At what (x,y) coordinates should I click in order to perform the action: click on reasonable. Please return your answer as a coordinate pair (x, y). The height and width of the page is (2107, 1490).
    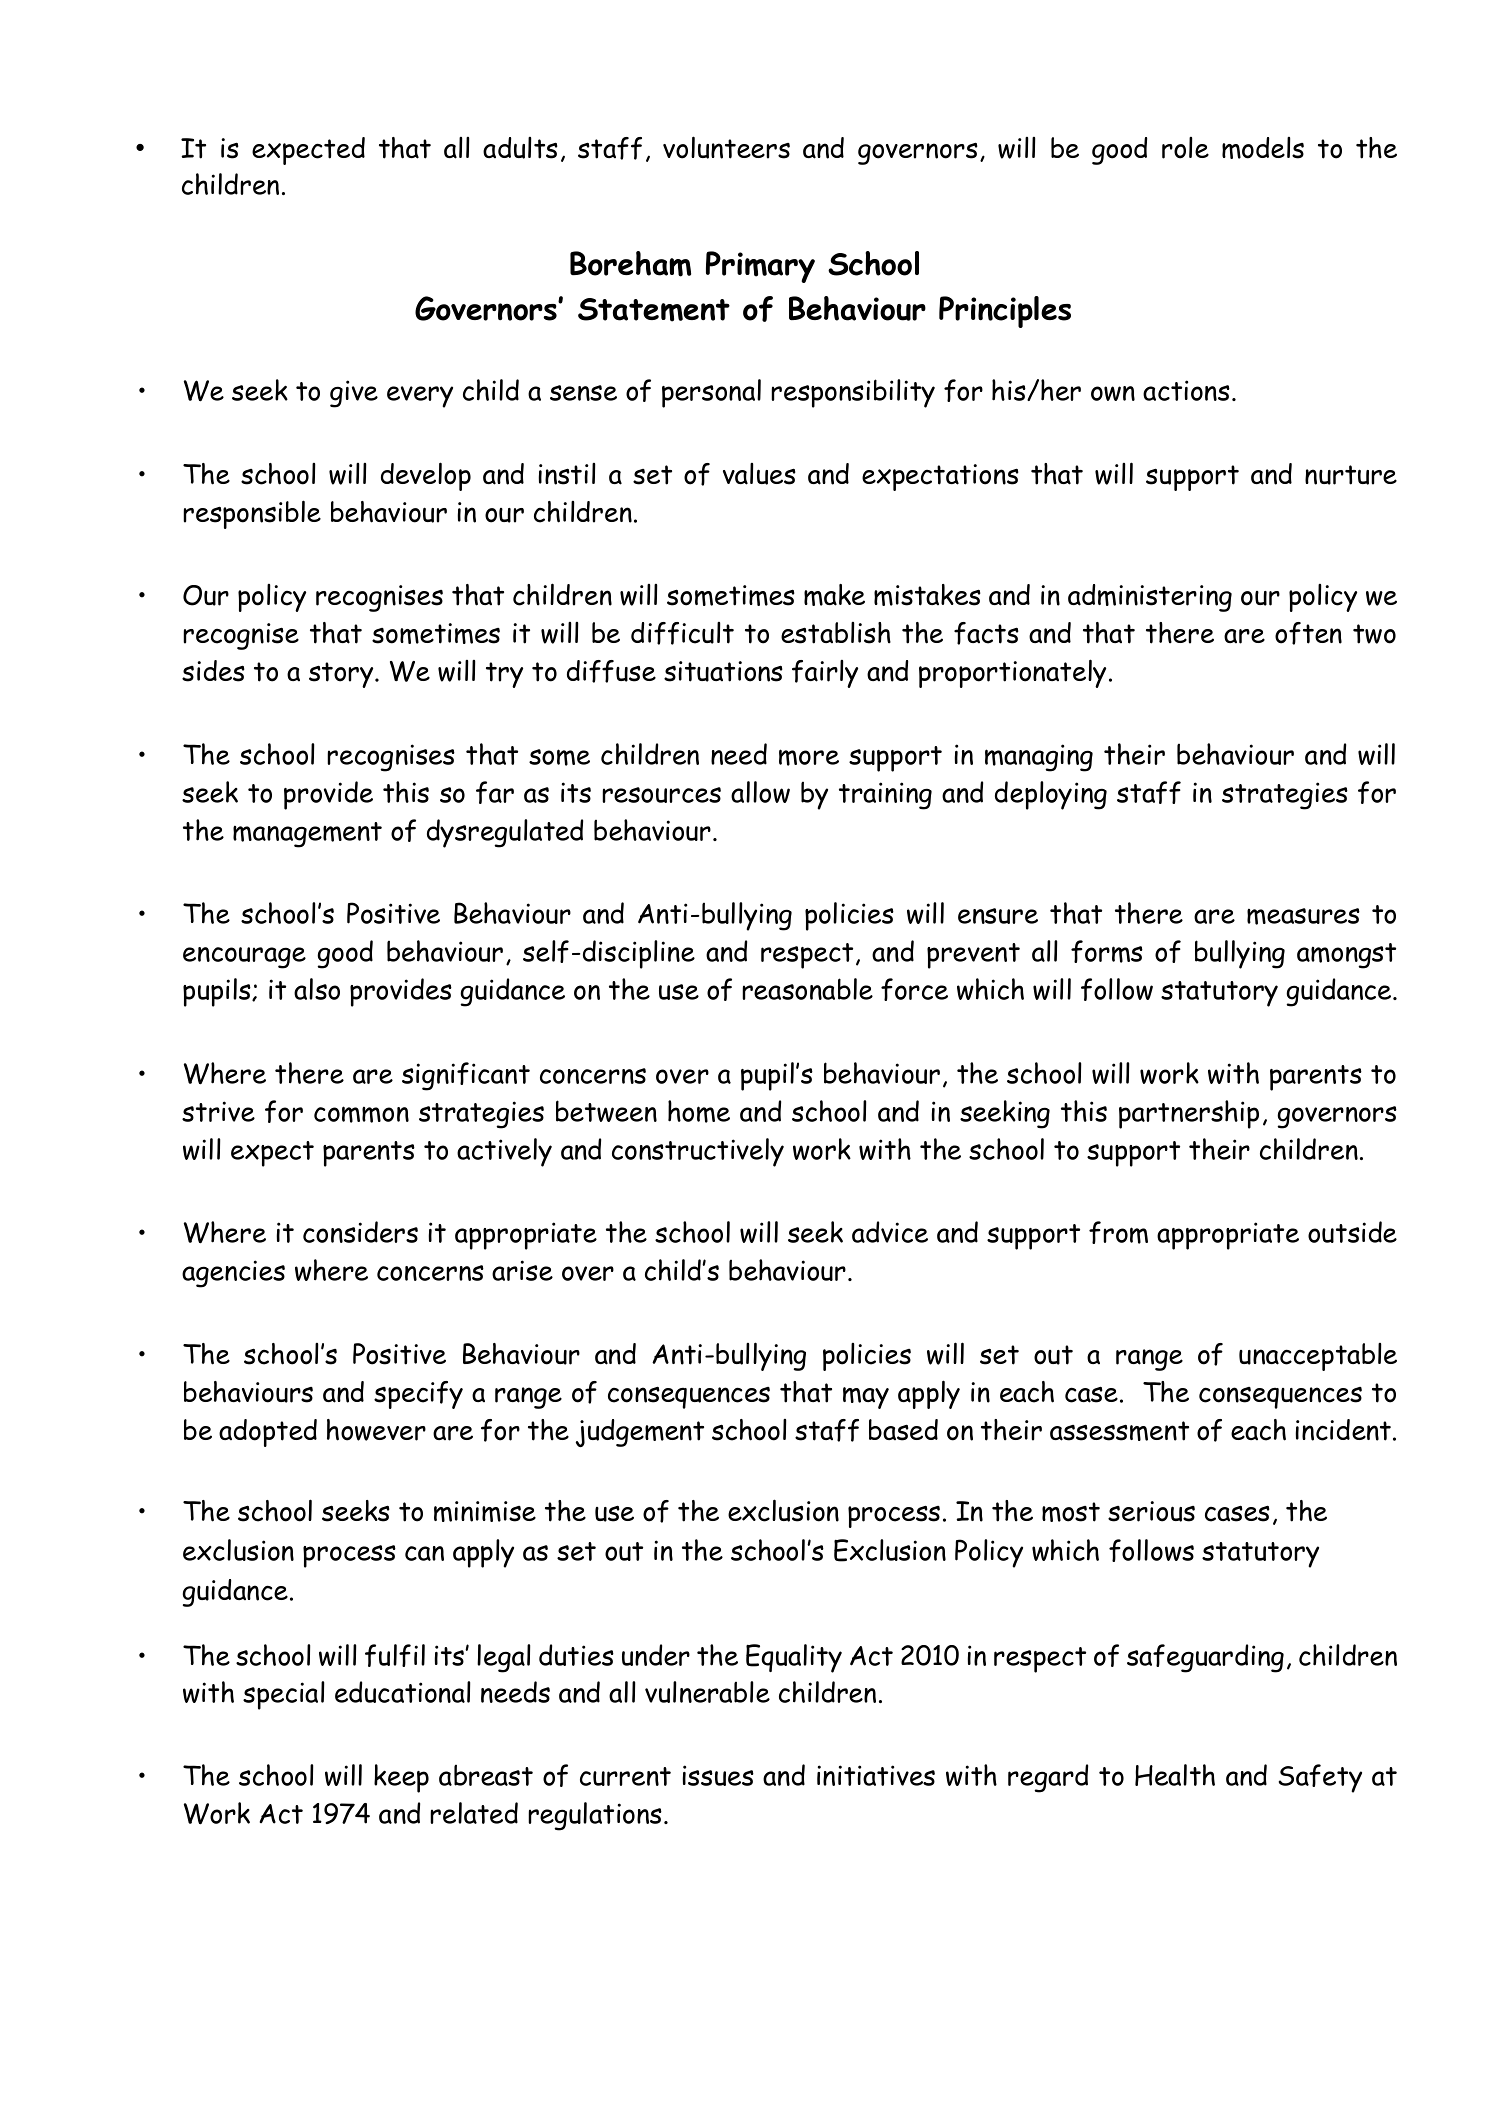
    Looking at the image, I should click on (807, 989).
